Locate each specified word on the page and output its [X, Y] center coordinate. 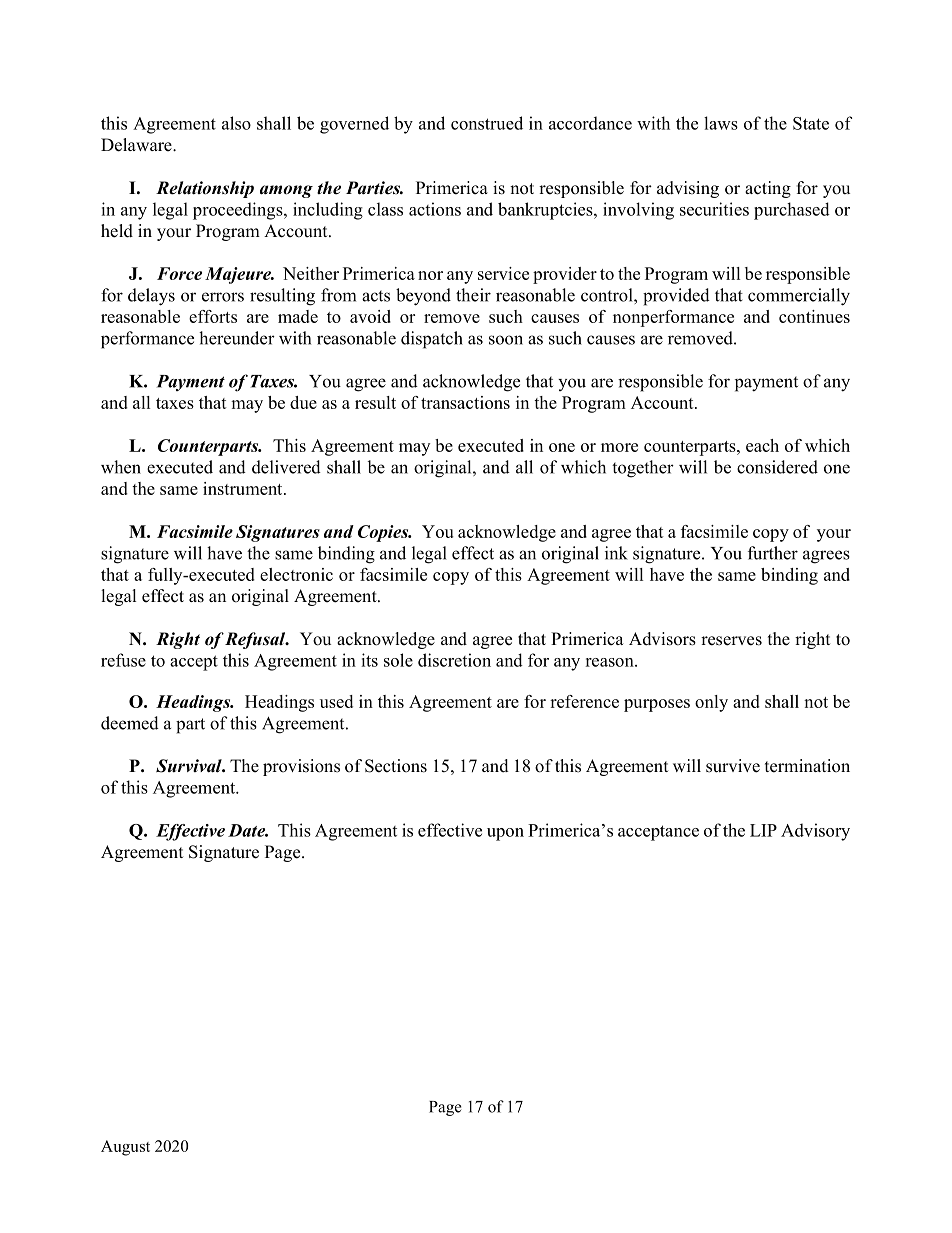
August [125, 1148]
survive [733, 766]
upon [505, 834]
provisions [301, 767]
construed [487, 123]
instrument [244, 488]
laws [721, 123]
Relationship [205, 189]
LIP [763, 830]
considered [777, 467]
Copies [384, 533]
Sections [396, 766]
